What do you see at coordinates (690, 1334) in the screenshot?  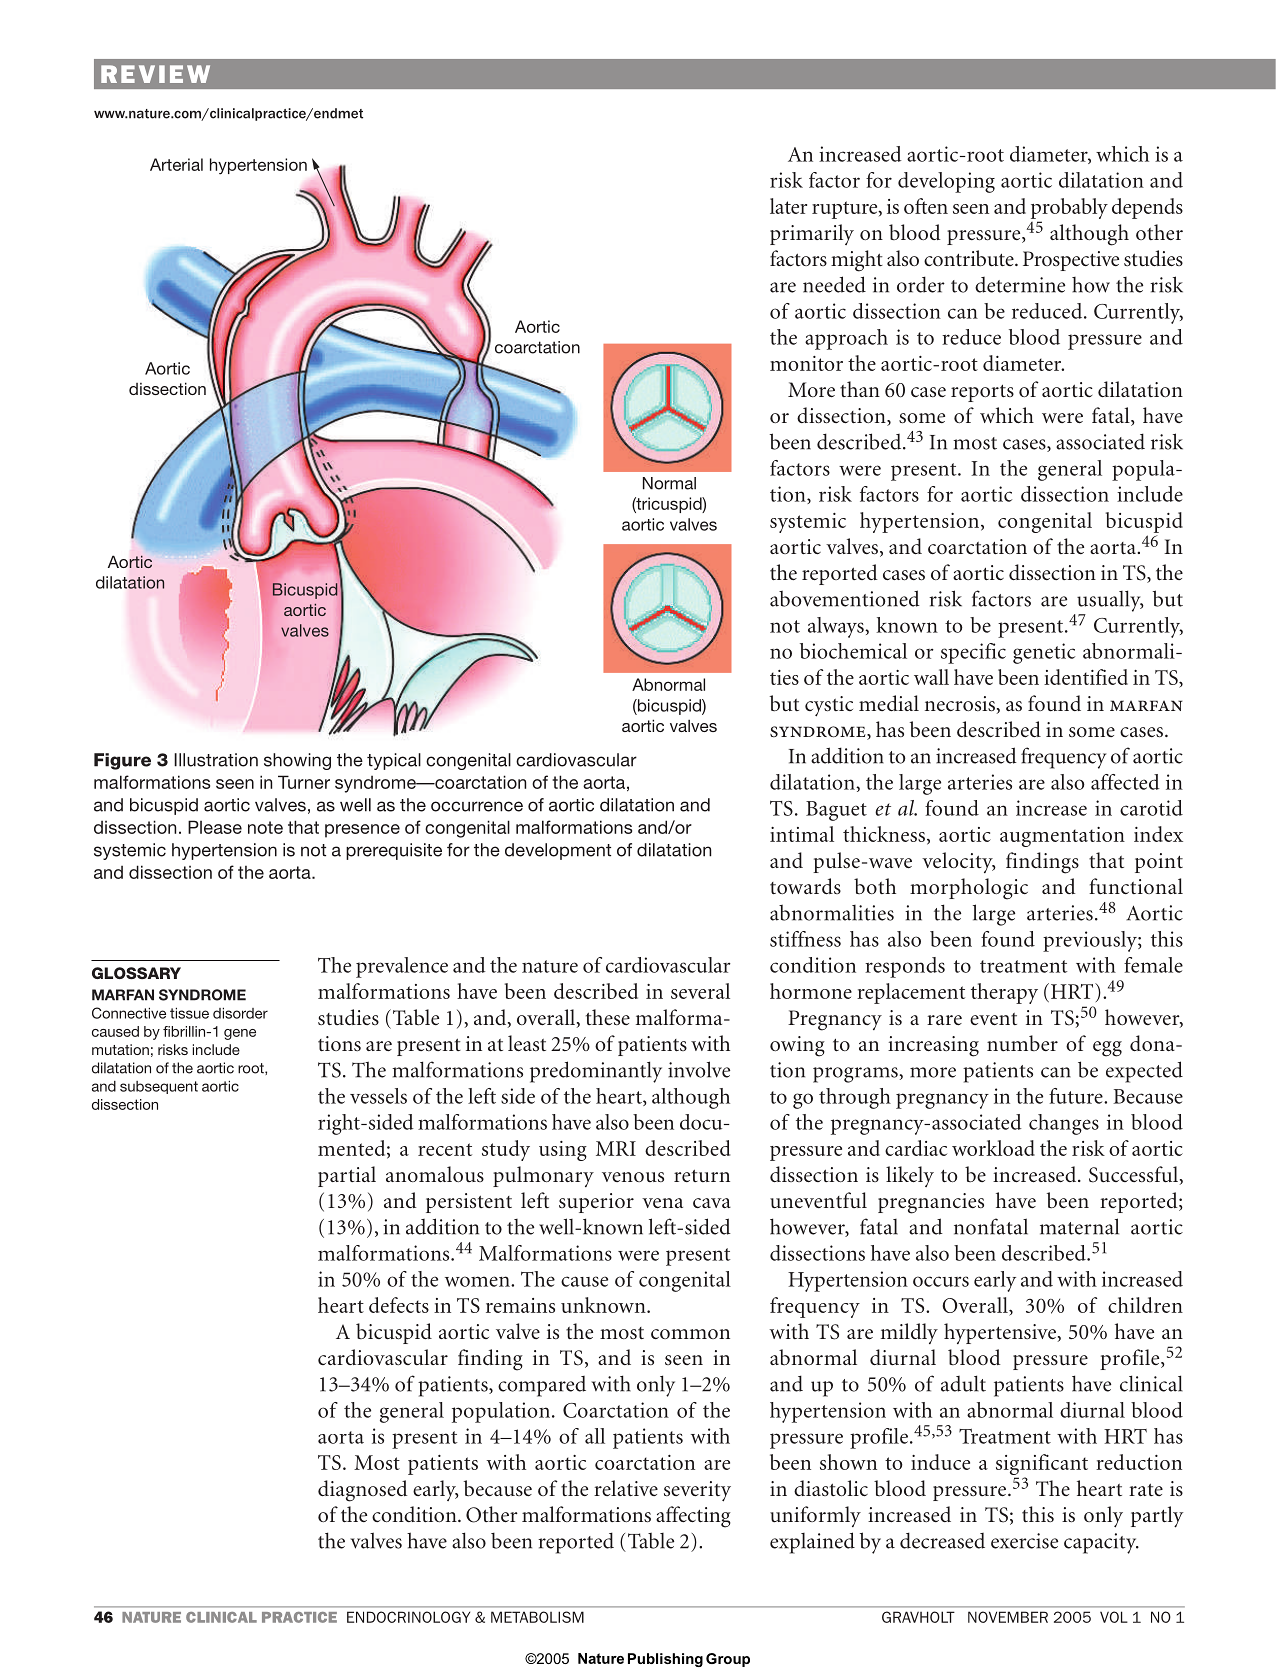 I see `common` at bounding box center [690, 1334].
